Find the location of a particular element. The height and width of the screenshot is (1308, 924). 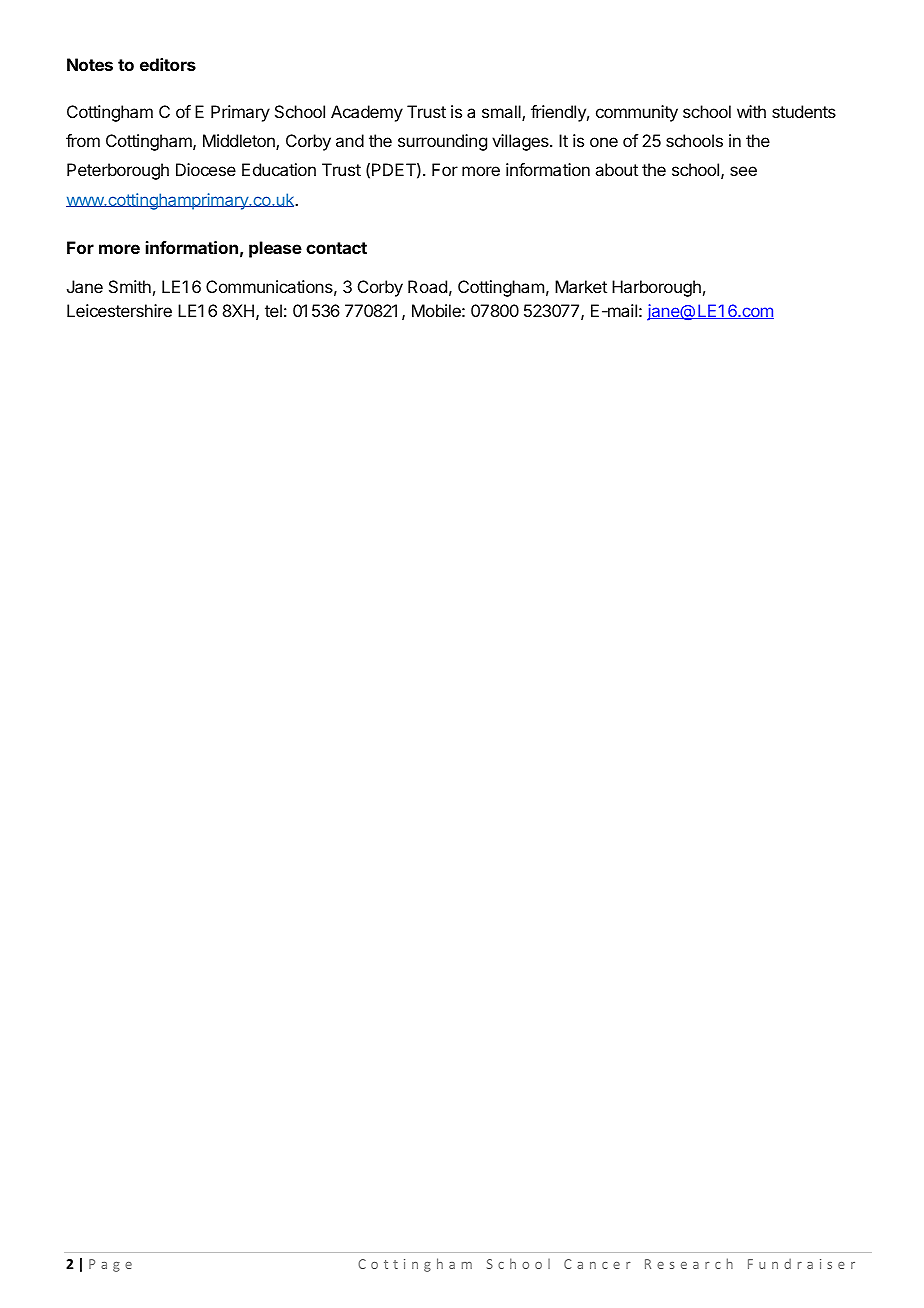

Education is located at coordinates (279, 169).
